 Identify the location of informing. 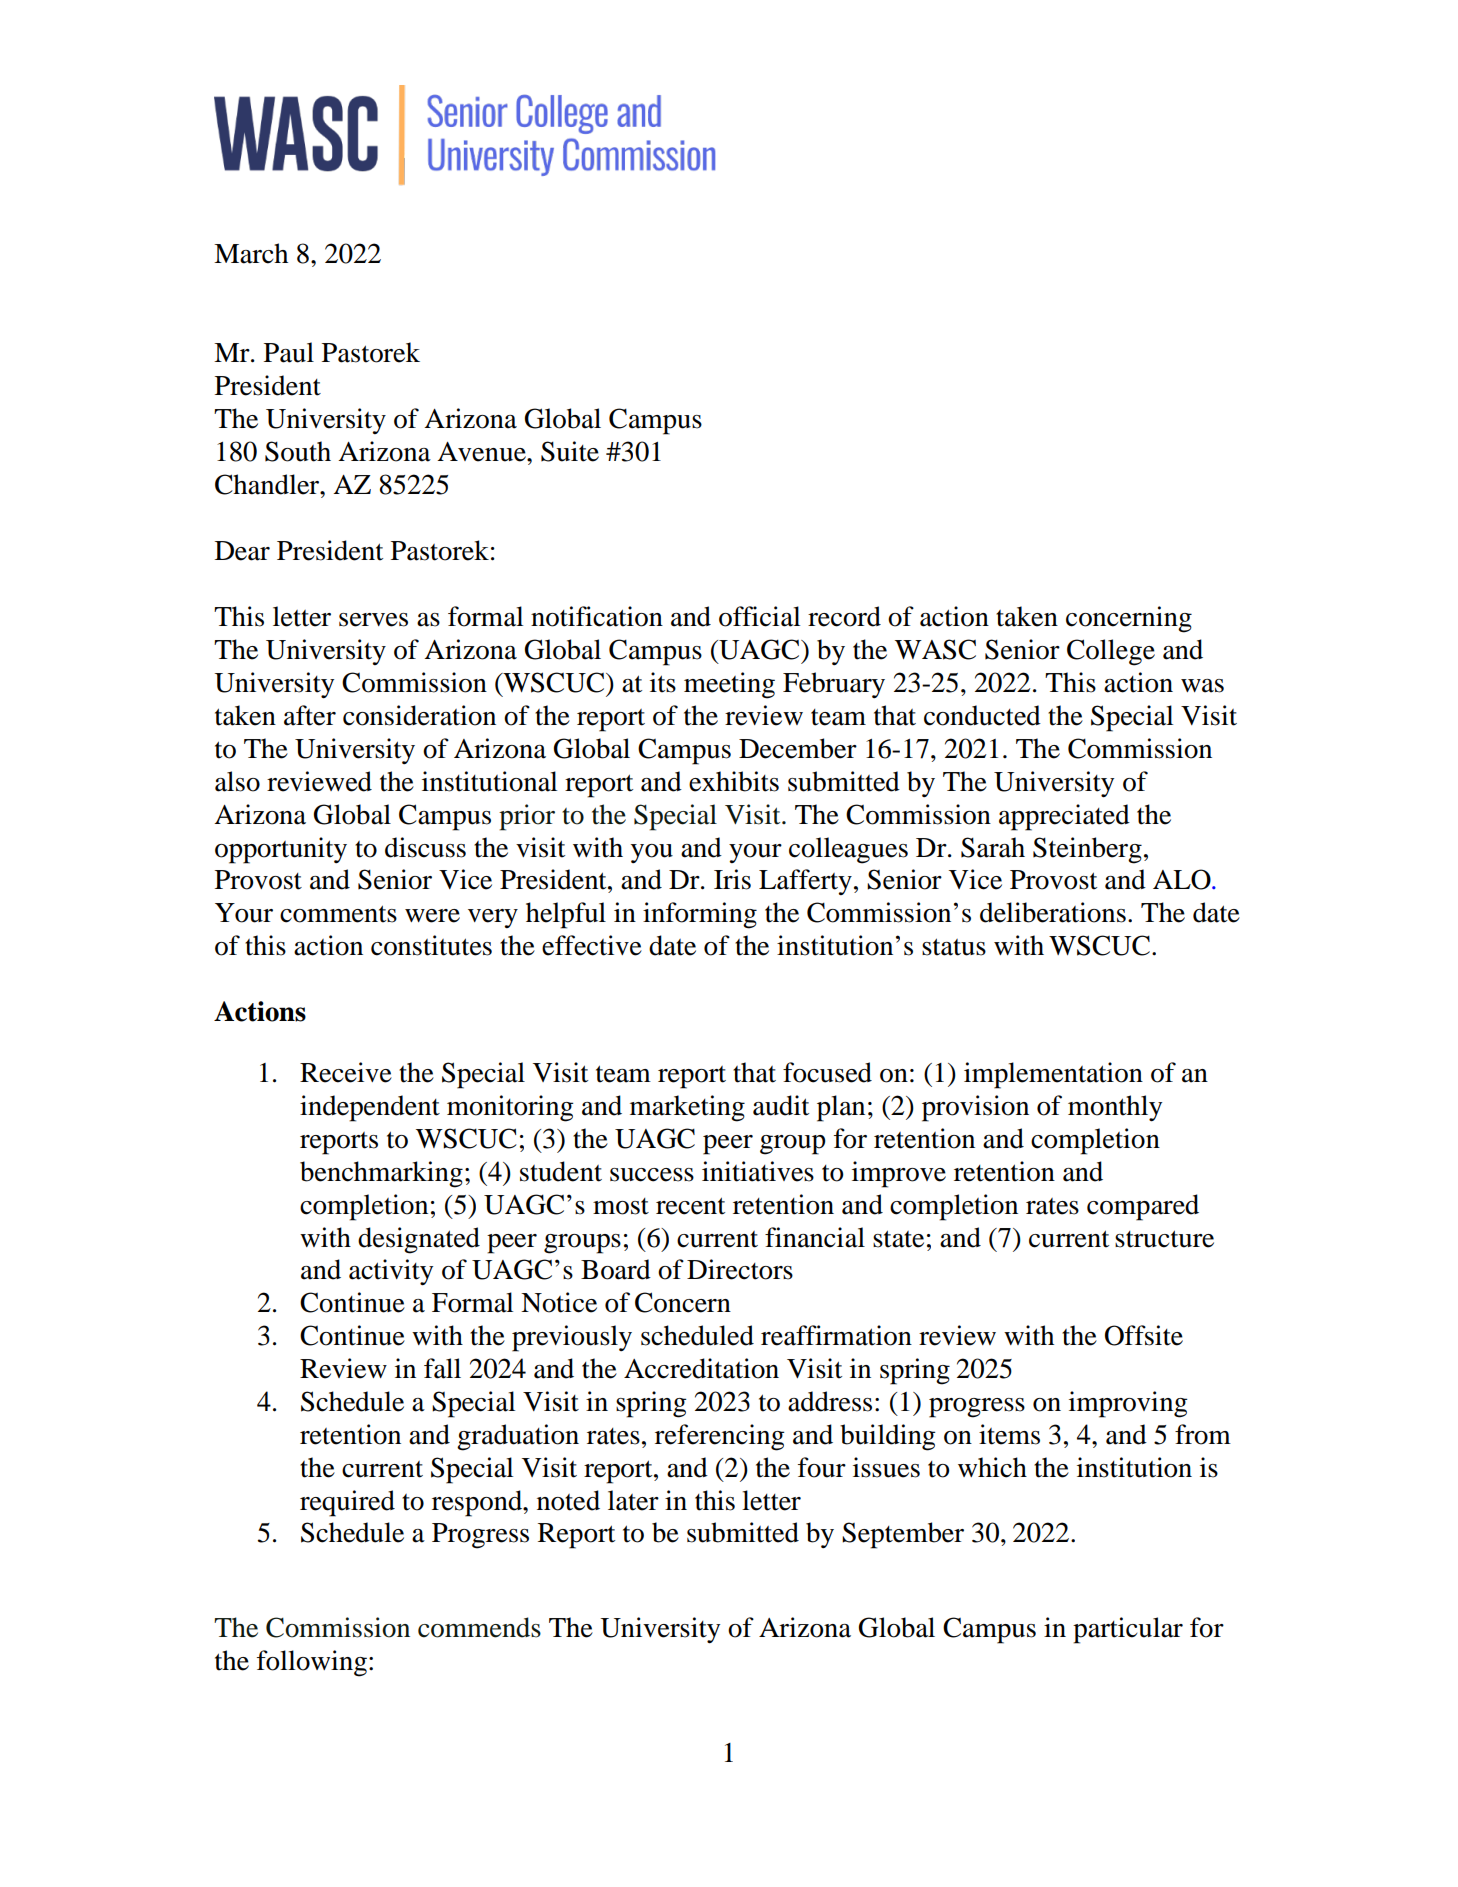
(700, 915).
